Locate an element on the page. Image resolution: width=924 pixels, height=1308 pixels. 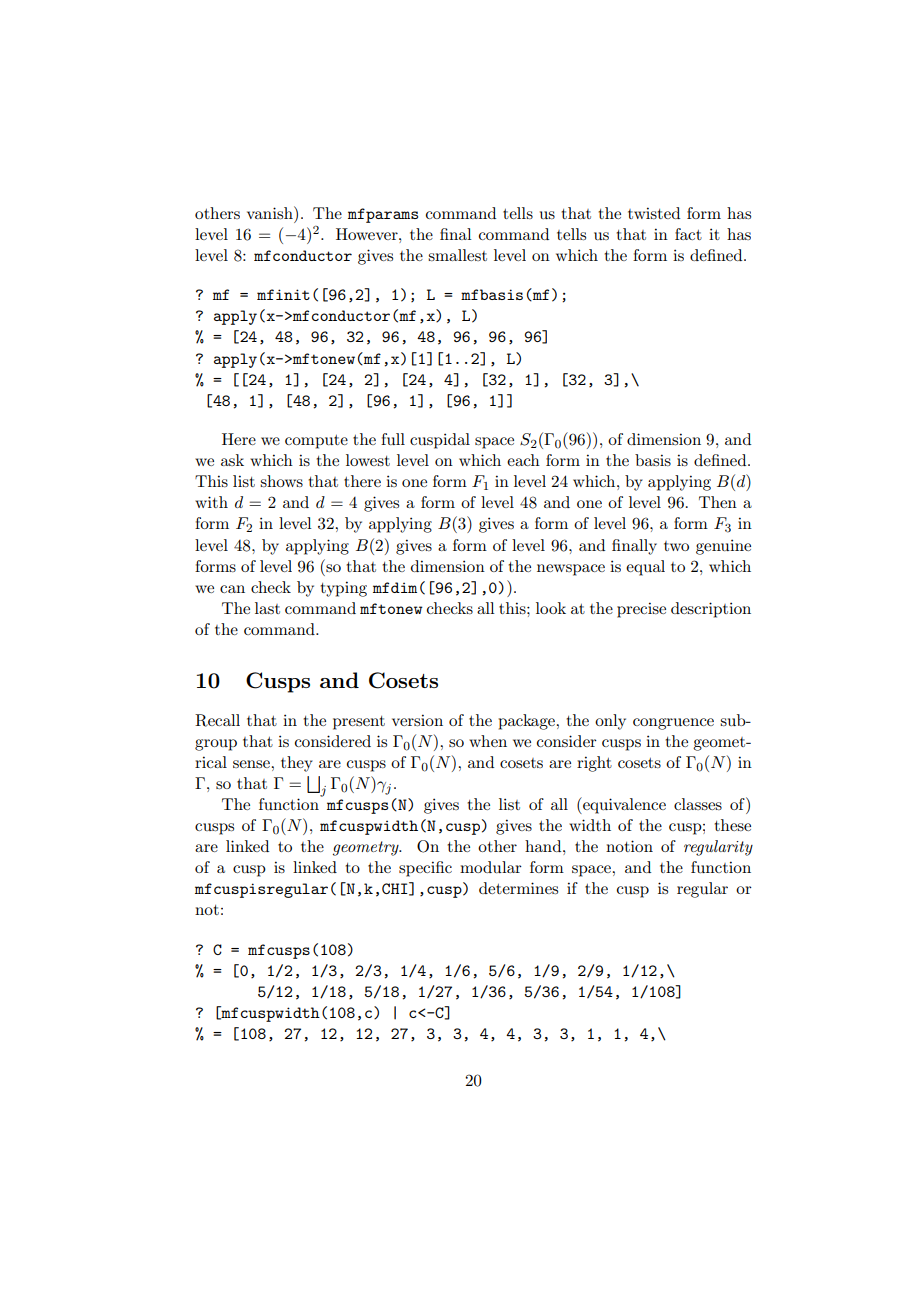
smallest is located at coordinates (457, 255).
